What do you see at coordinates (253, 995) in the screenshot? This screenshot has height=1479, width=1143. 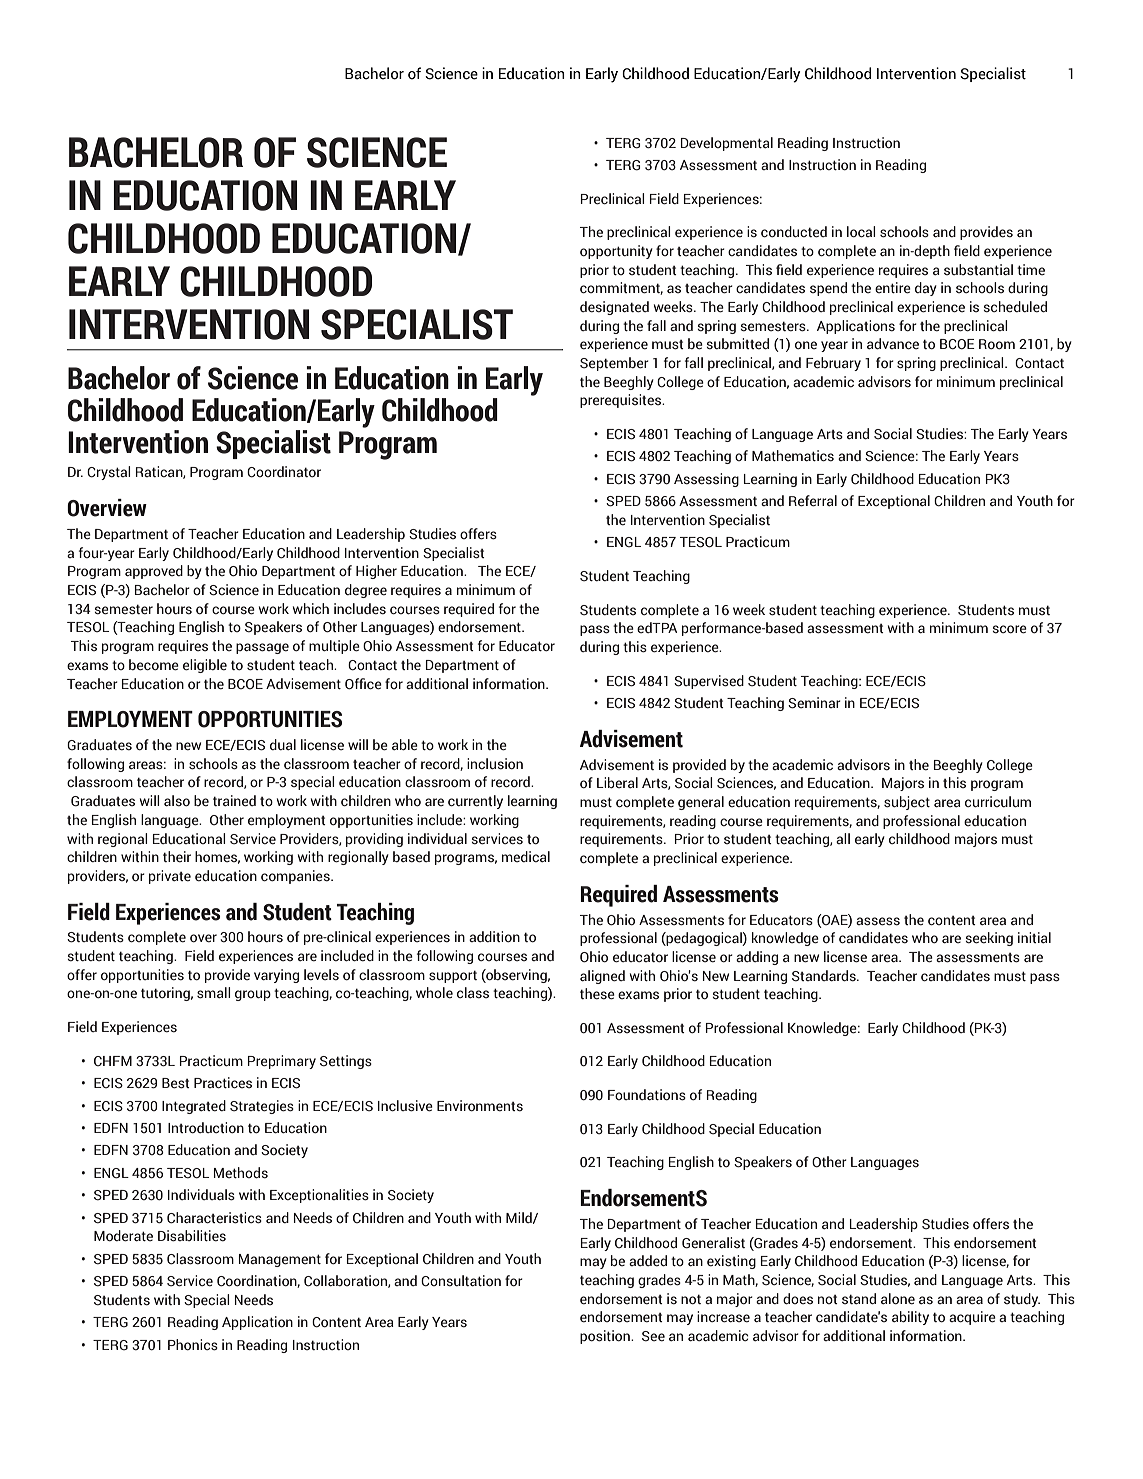 I see `group` at bounding box center [253, 995].
